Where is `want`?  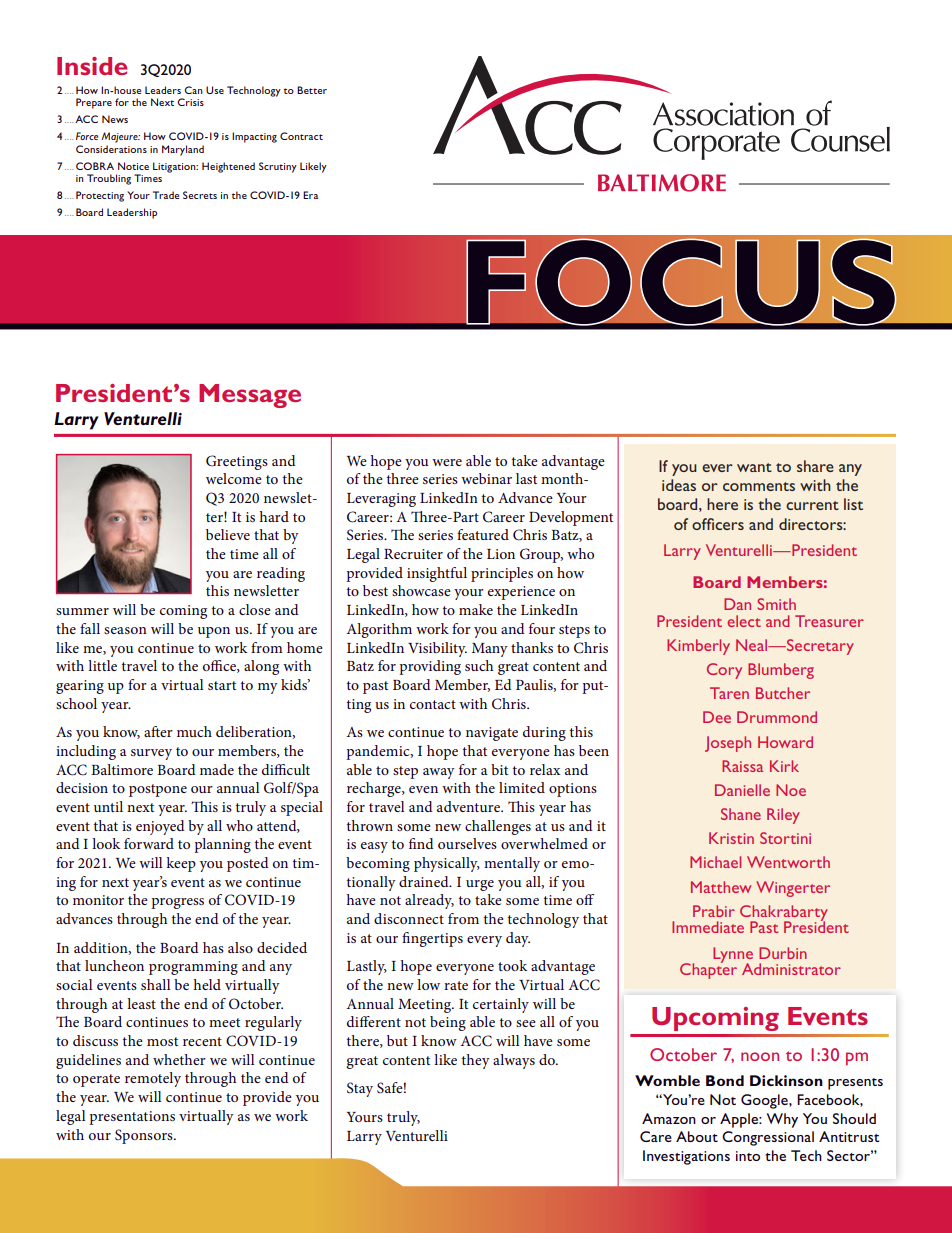
want is located at coordinates (754, 467).
